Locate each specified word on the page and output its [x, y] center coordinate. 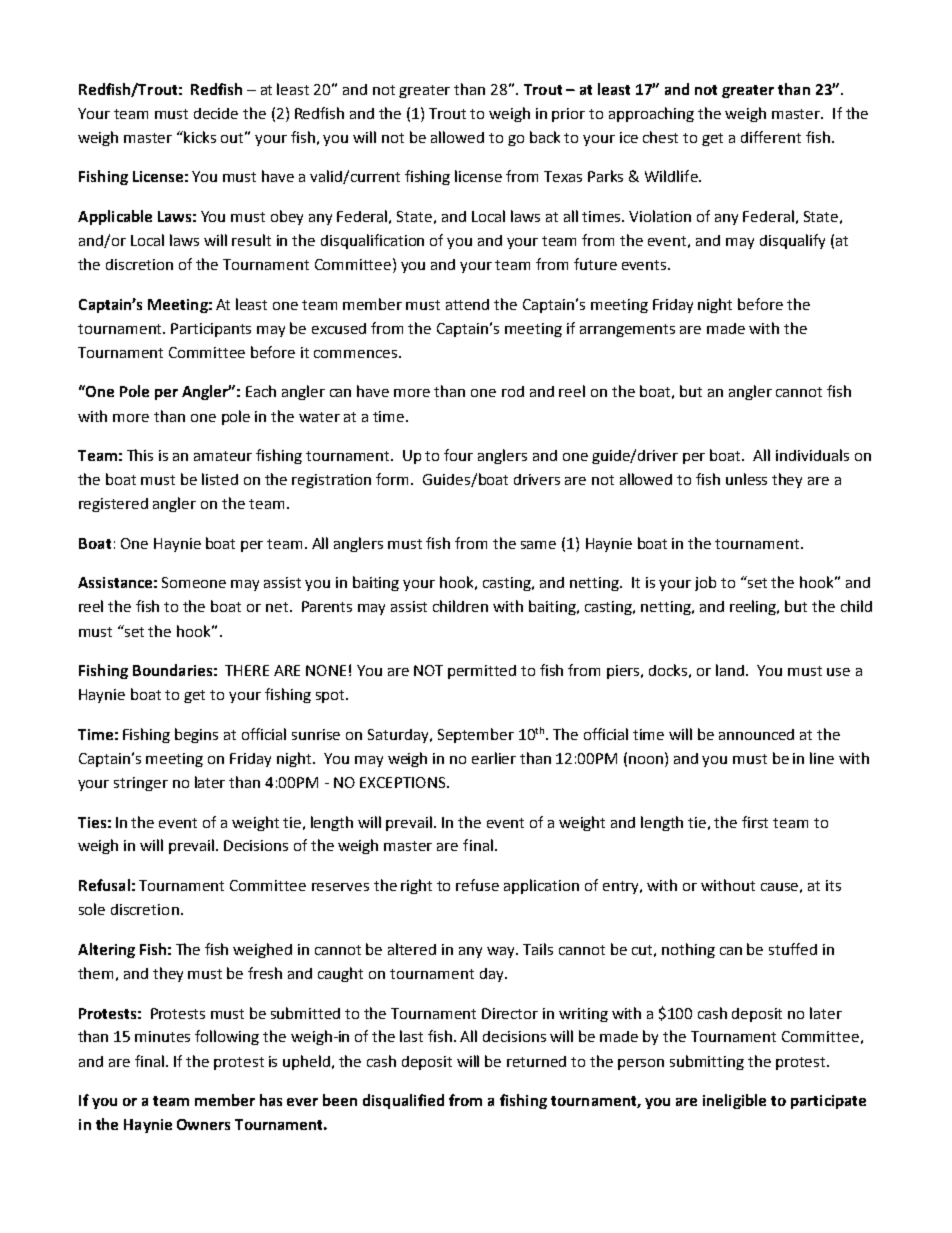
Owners [203, 1124]
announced [756, 734]
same [538, 545]
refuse [477, 885]
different [771, 137]
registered [113, 505]
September [476, 735]
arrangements [627, 330]
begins [196, 735]
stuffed [793, 949]
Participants [211, 330]
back [545, 137]
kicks [200, 137]
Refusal [104, 885]
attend [467, 304]
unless [746, 479]
